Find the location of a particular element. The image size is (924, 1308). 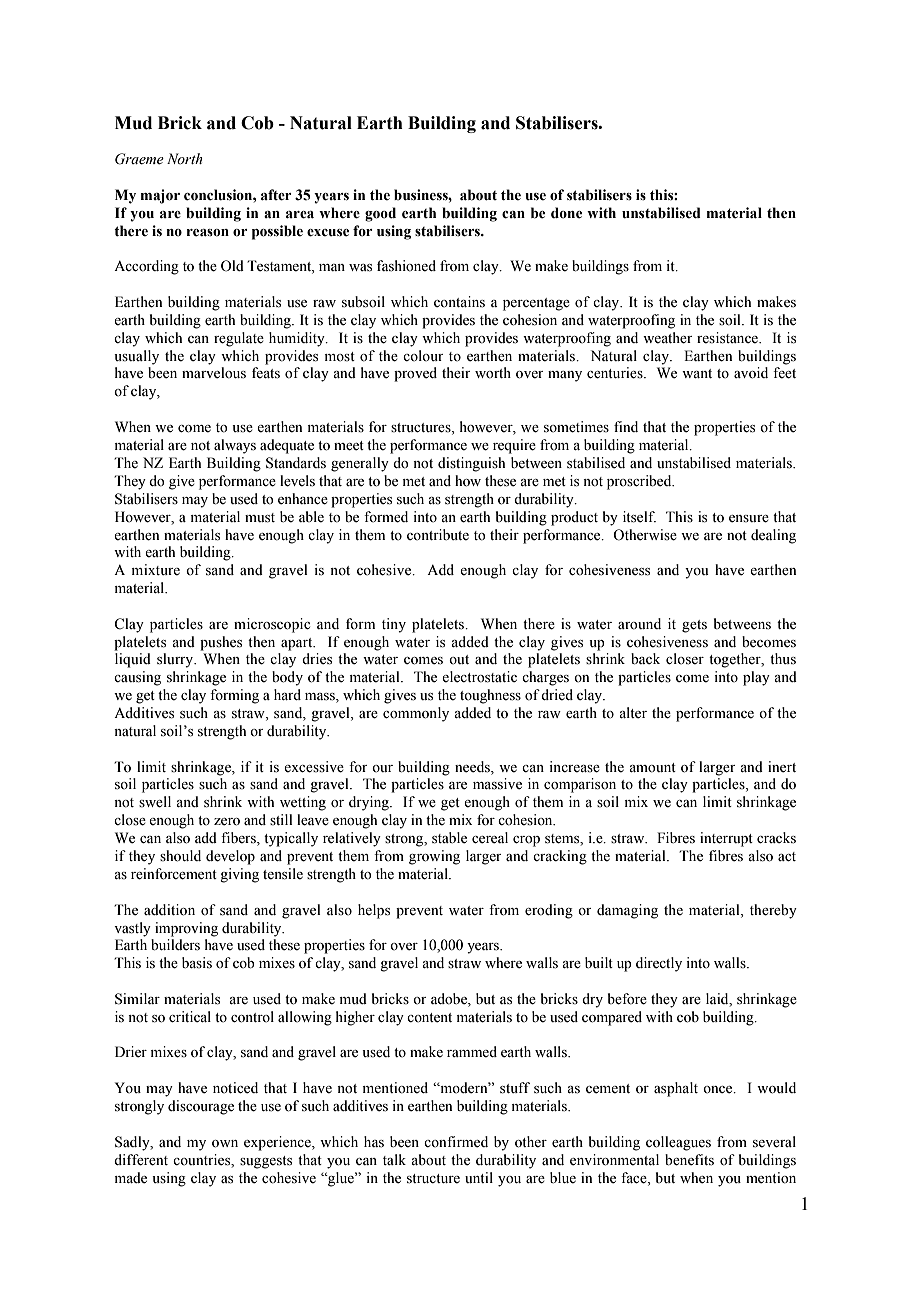

want is located at coordinates (697, 373).
